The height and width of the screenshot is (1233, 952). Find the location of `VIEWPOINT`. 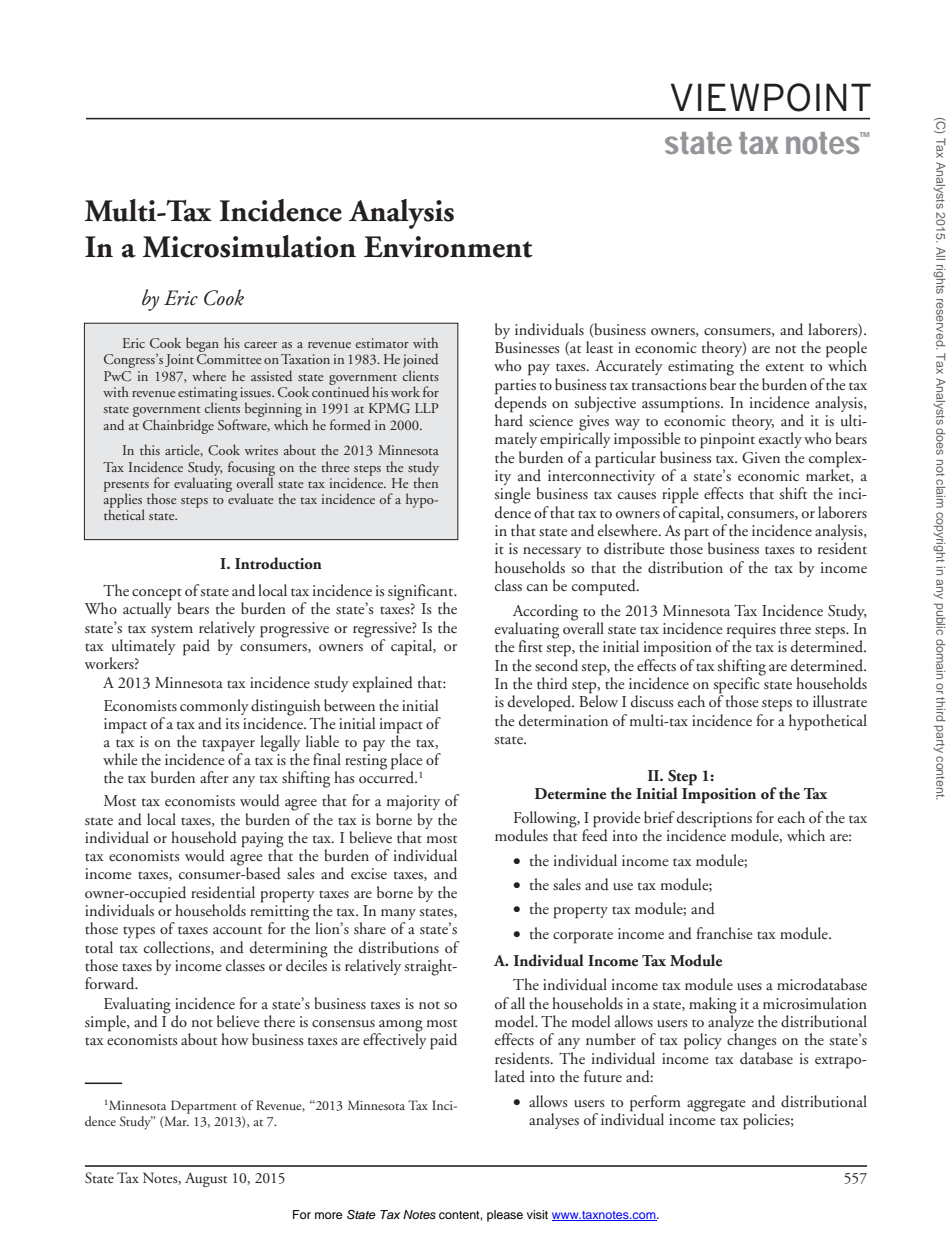

VIEWPOINT is located at coordinates (771, 97).
